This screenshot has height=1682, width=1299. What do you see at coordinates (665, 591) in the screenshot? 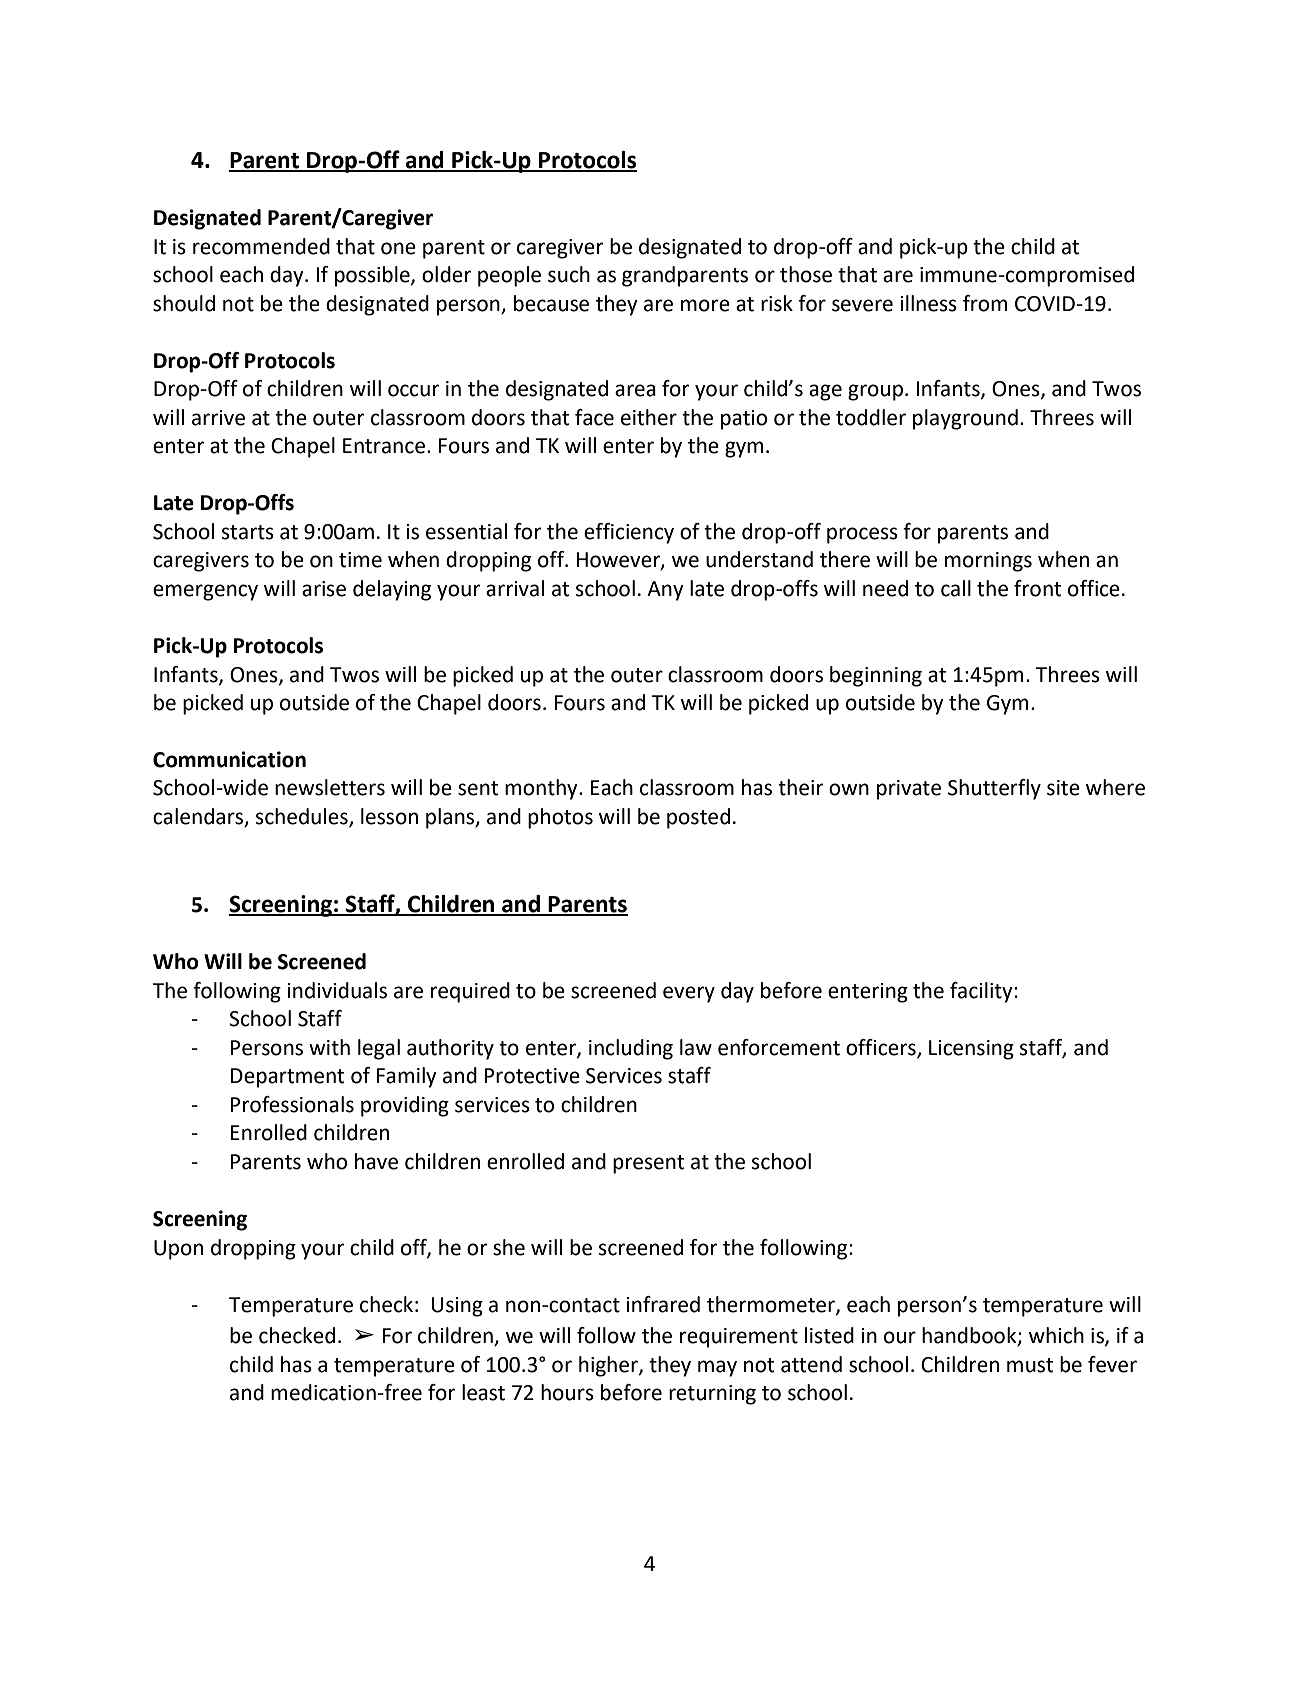
I see `Any` at bounding box center [665, 591].
